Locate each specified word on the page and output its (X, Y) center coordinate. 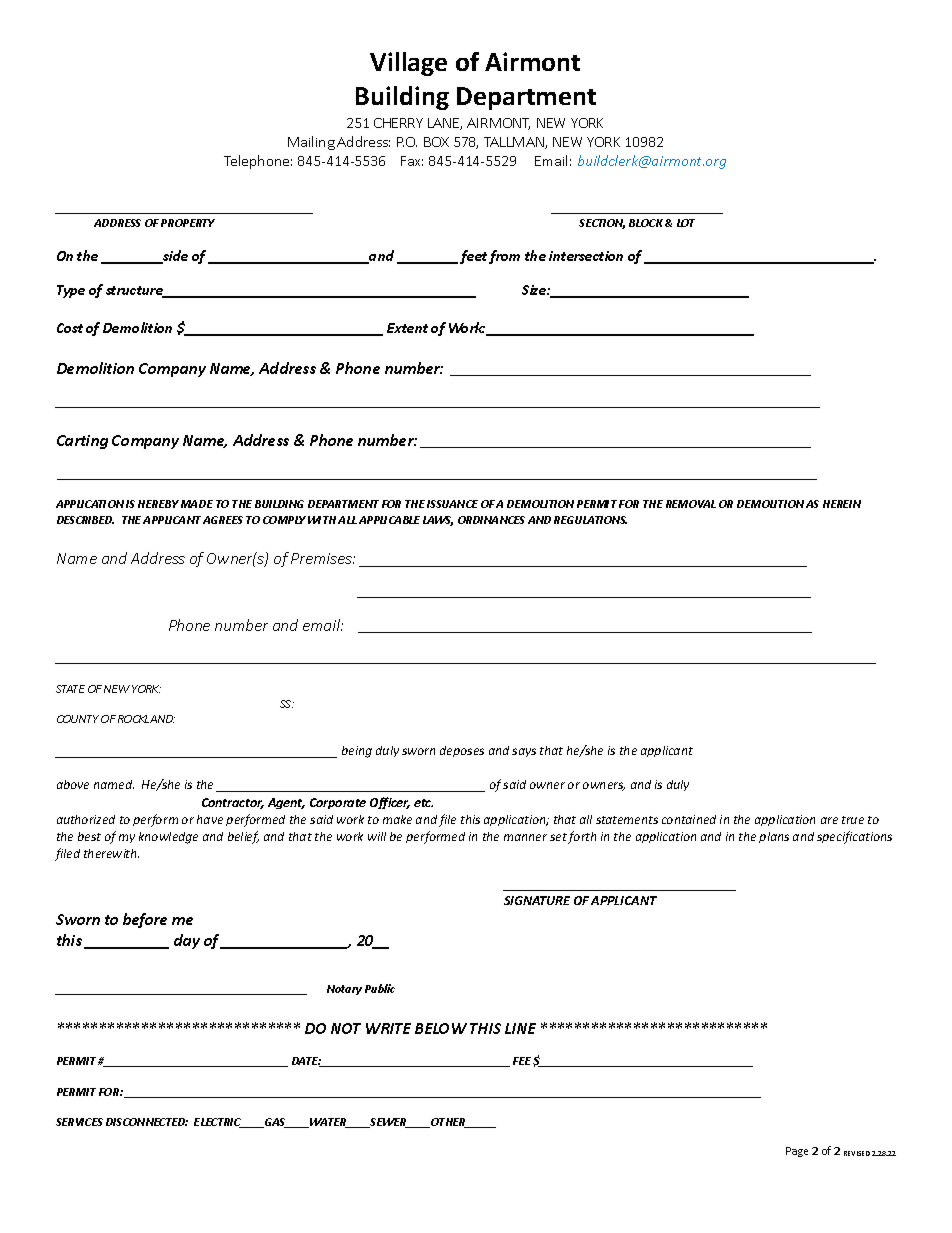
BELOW (441, 1028)
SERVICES (79, 1122)
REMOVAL (691, 504)
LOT (686, 223)
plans (774, 837)
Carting (82, 442)
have (210, 819)
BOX (436, 142)
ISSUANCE (452, 504)
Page (797, 1152)
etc (423, 803)
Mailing (311, 143)
